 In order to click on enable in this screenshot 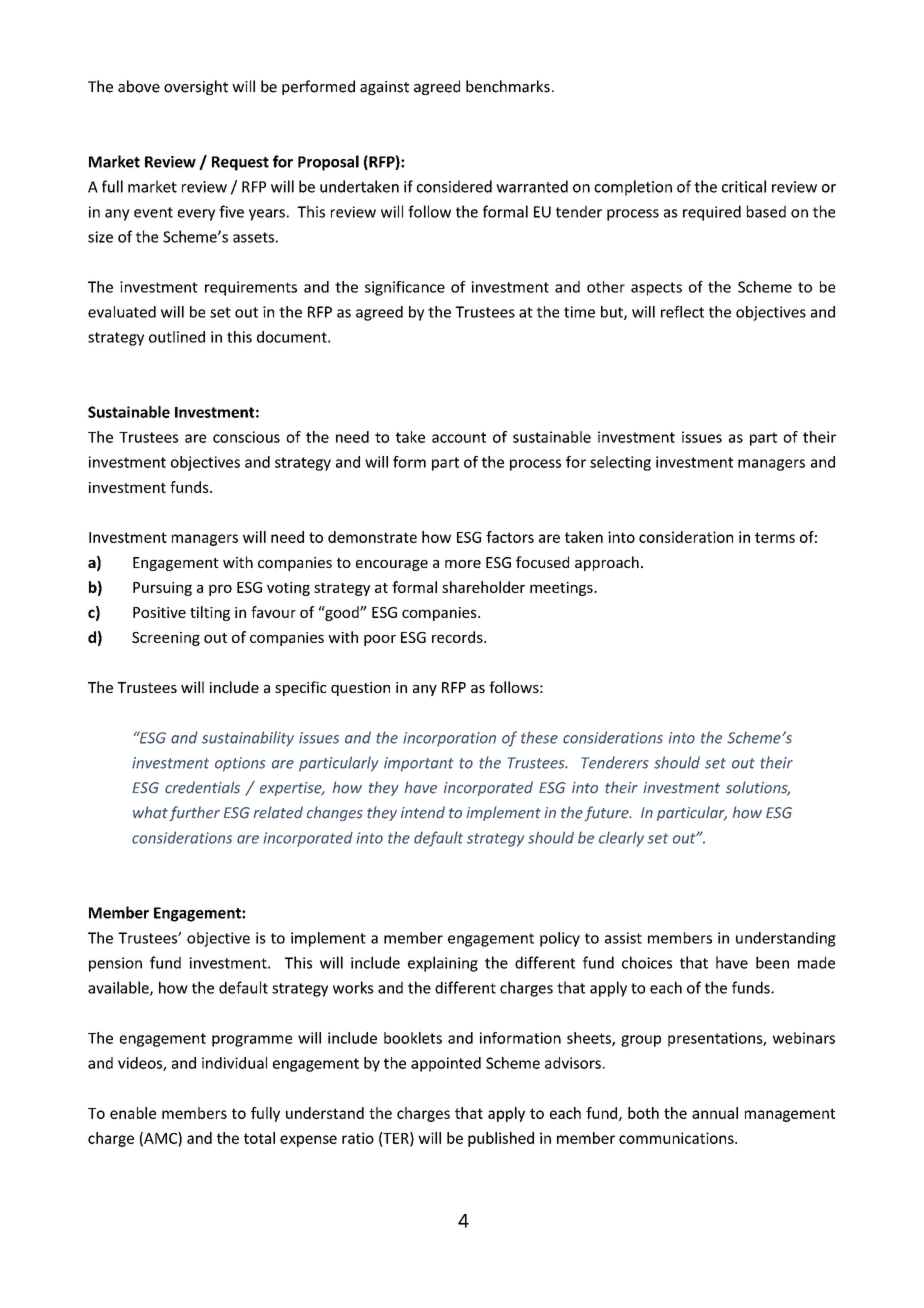, I will do `click(133, 1113)`.
